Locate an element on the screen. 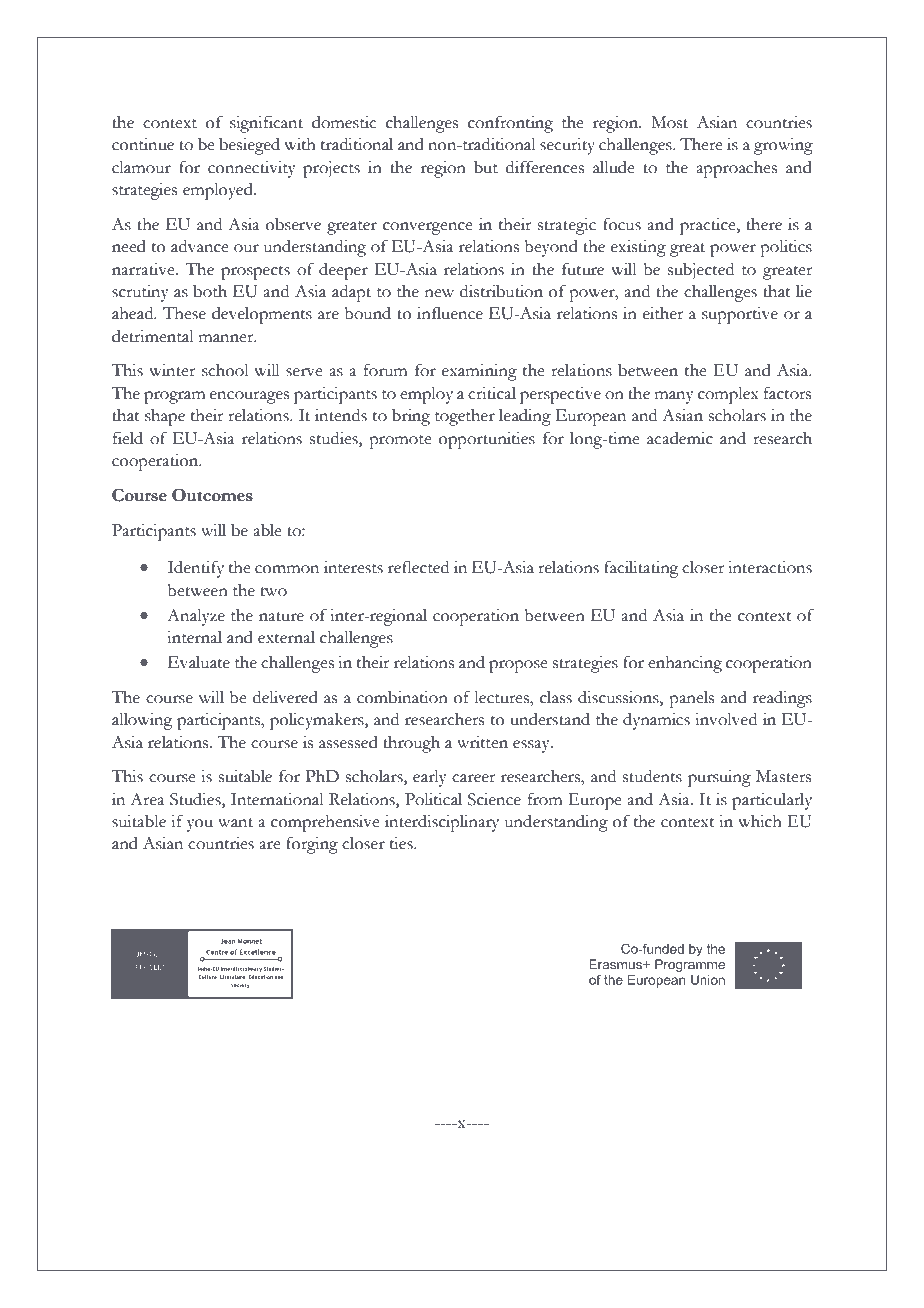 The height and width of the screenshot is (1308, 924). besieged is located at coordinates (249, 146).
